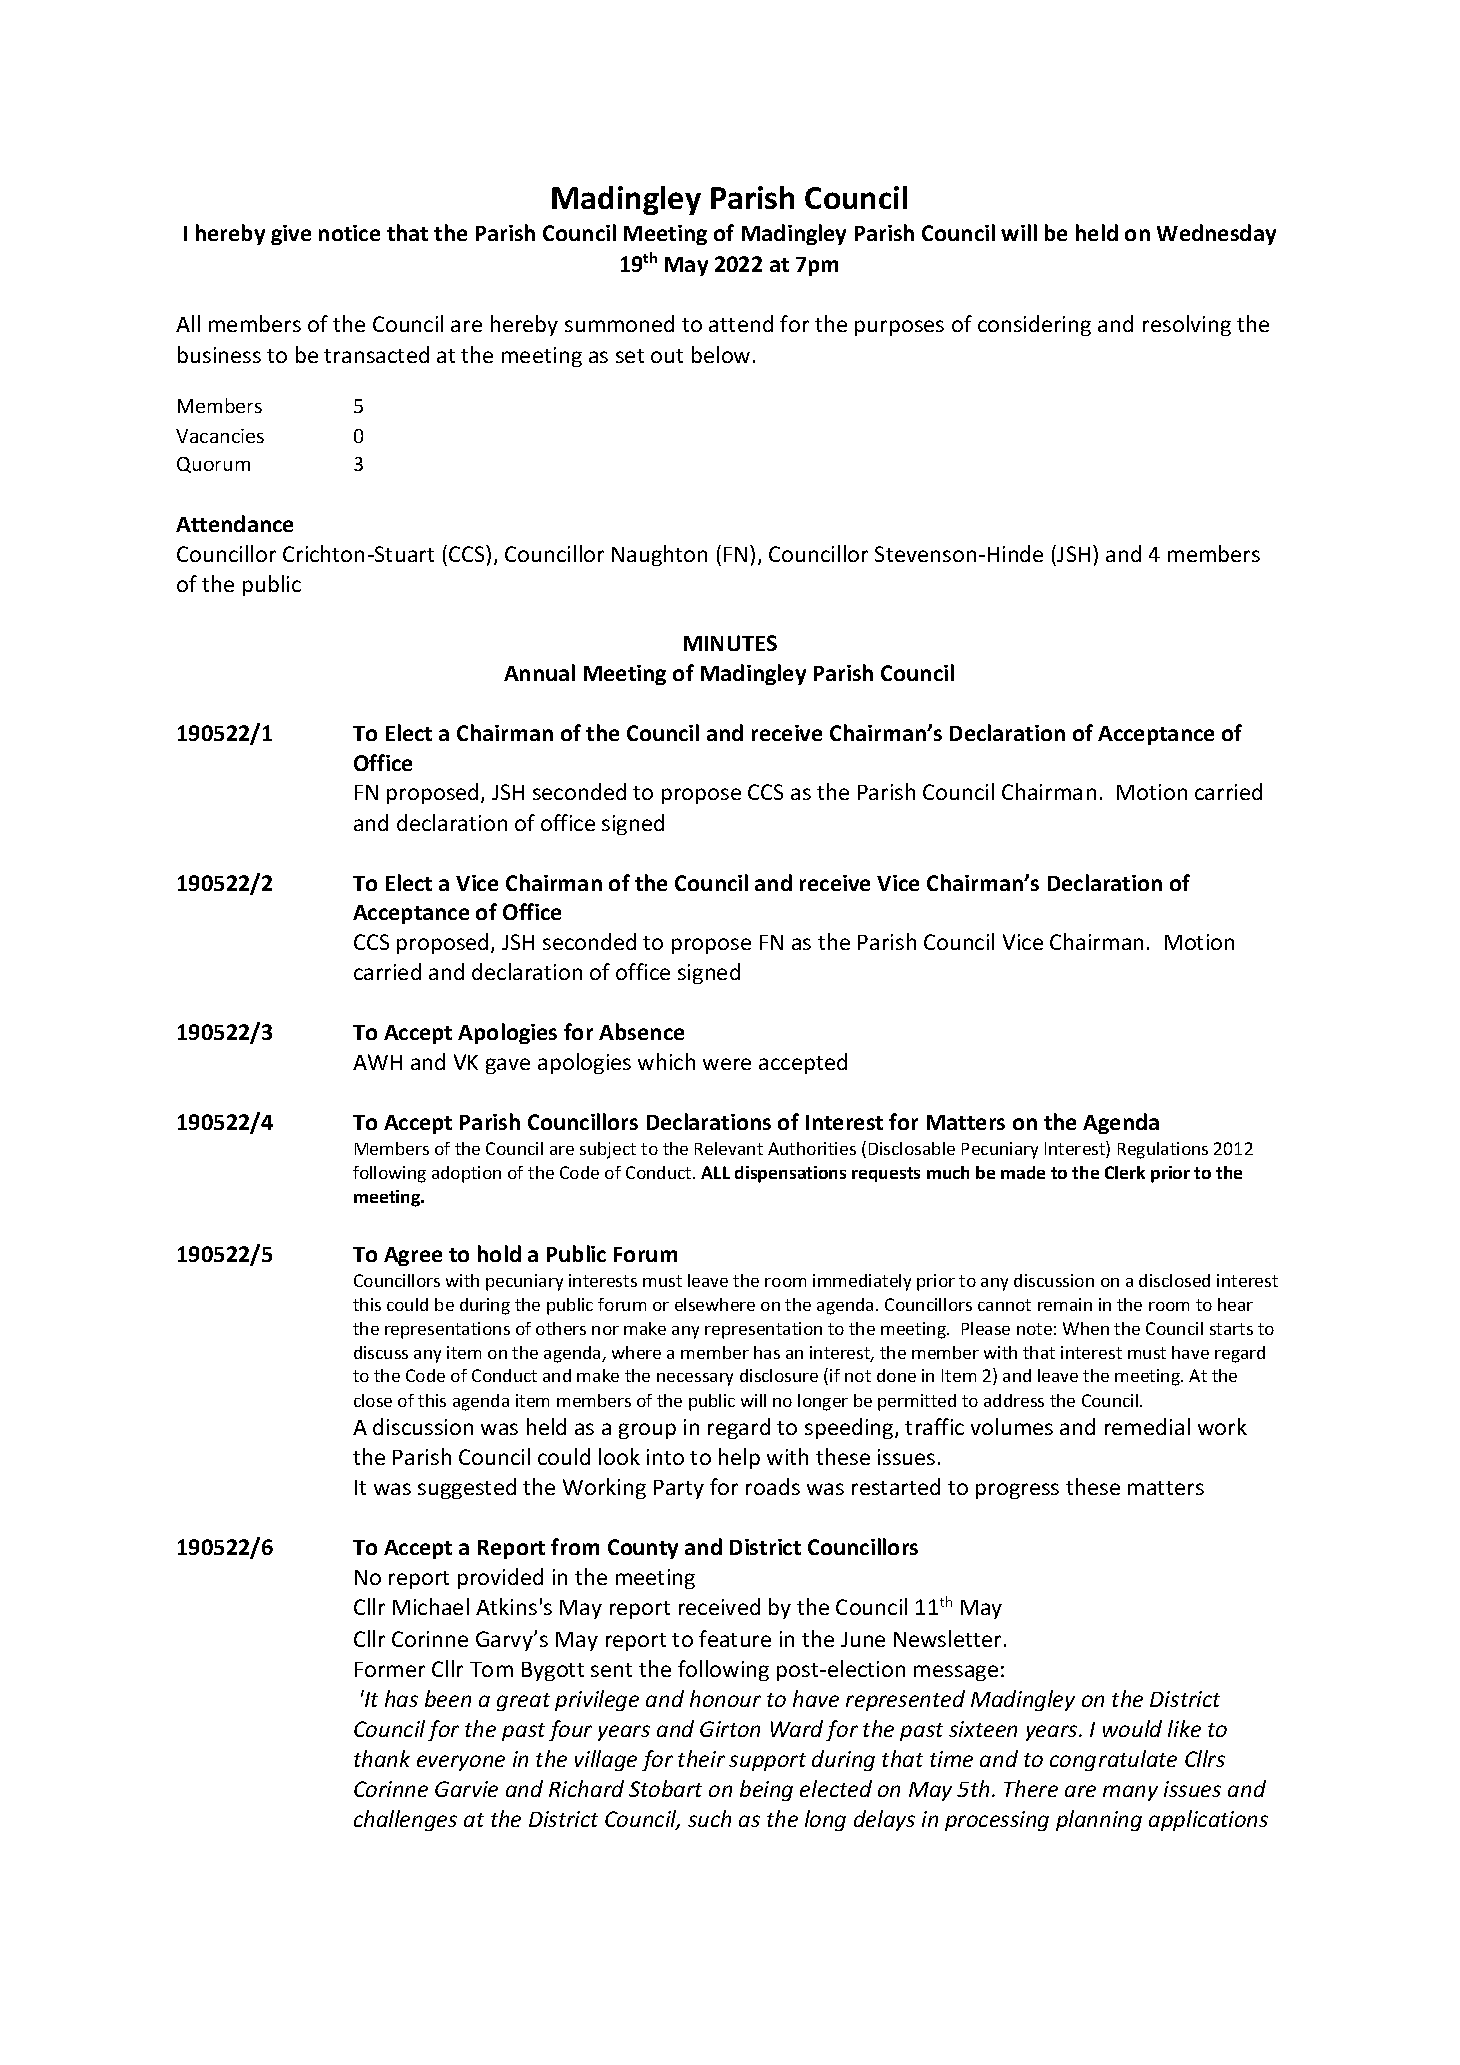 The image size is (1460, 2065). What do you see at coordinates (349, 233) in the screenshot?
I see `notice` at bounding box center [349, 233].
